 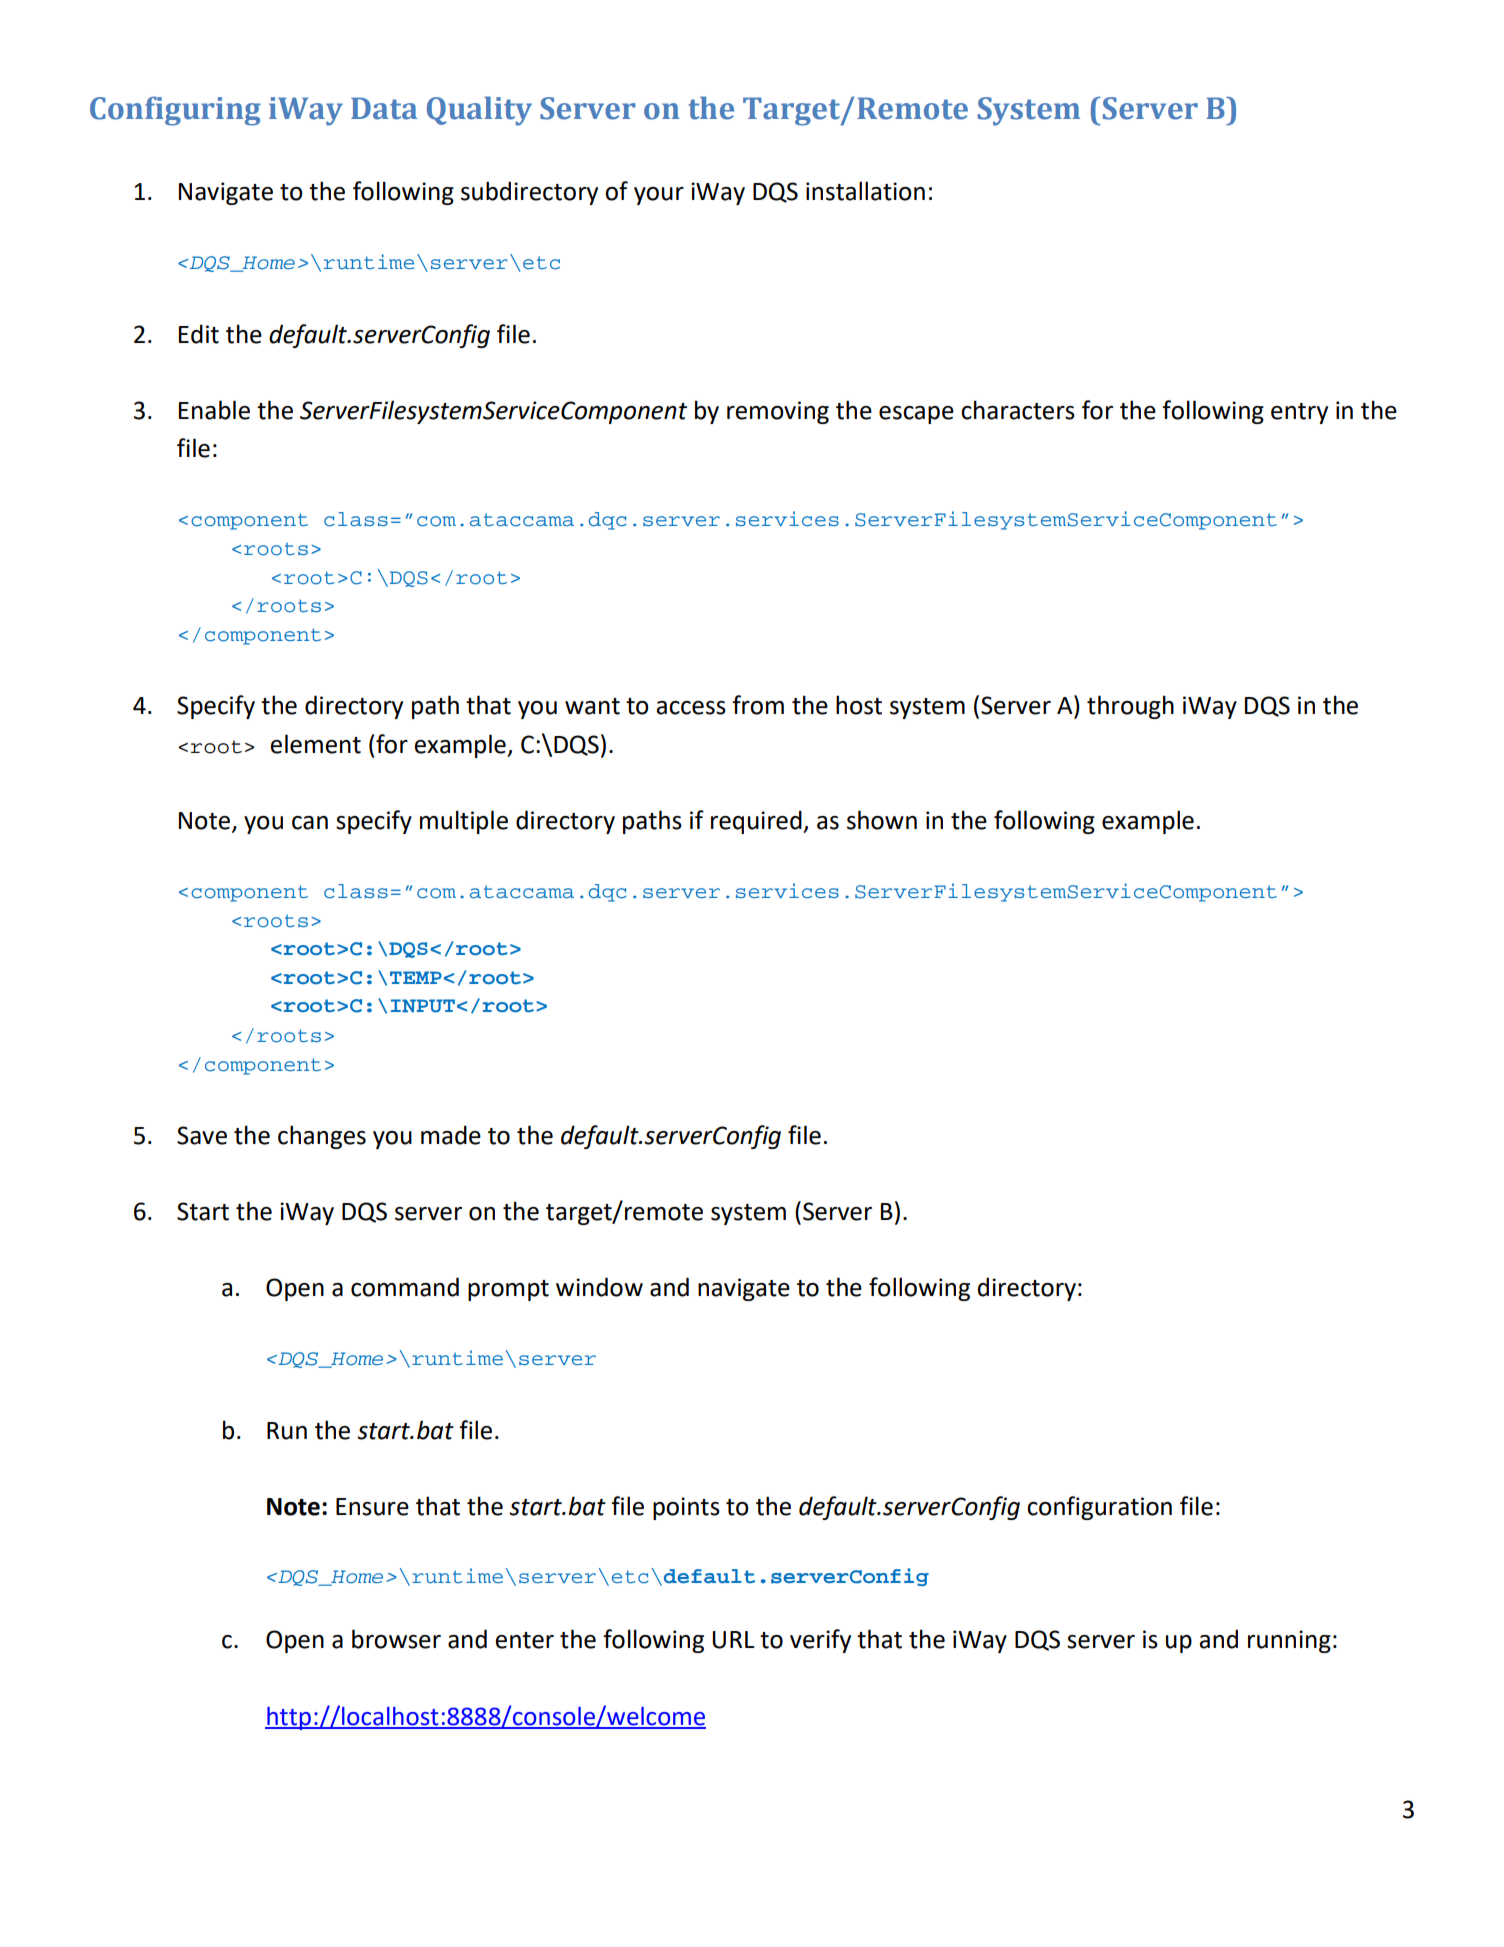 What do you see at coordinates (865, 191) in the page?
I see `installation` at bounding box center [865, 191].
